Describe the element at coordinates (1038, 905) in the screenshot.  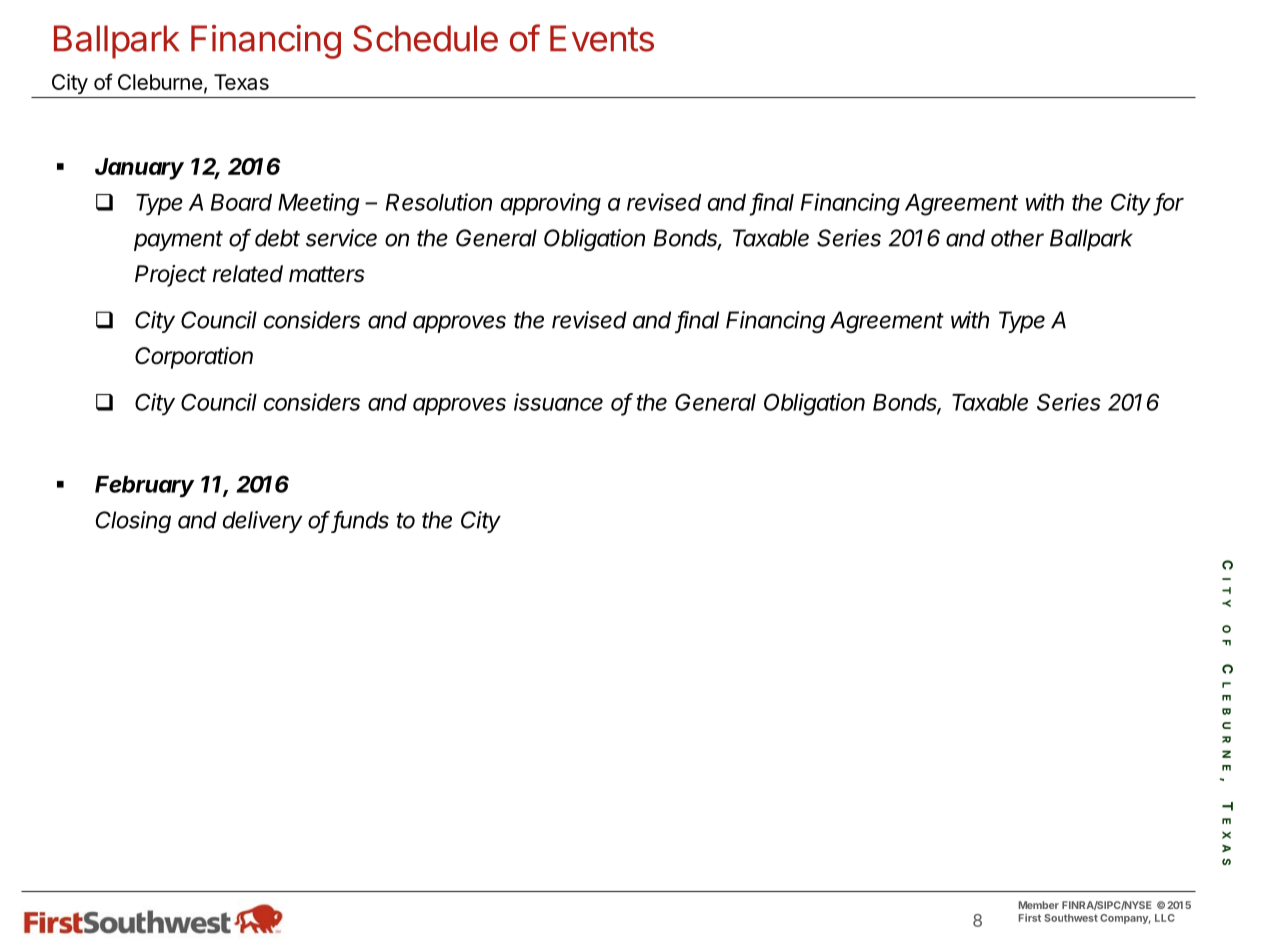
I see `Member` at that location.
